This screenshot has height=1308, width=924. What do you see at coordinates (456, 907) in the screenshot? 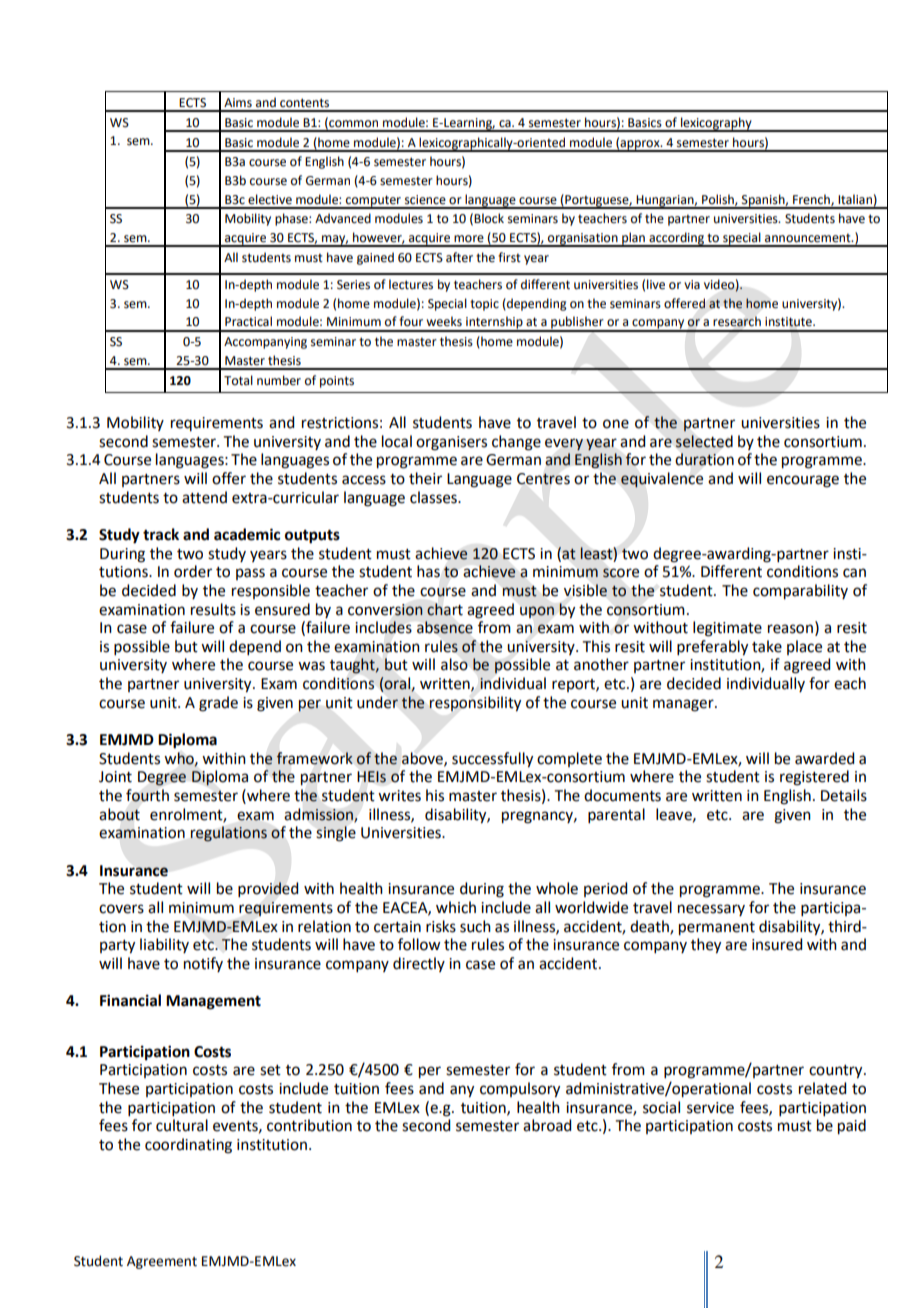
I see `which` at bounding box center [456, 907].
